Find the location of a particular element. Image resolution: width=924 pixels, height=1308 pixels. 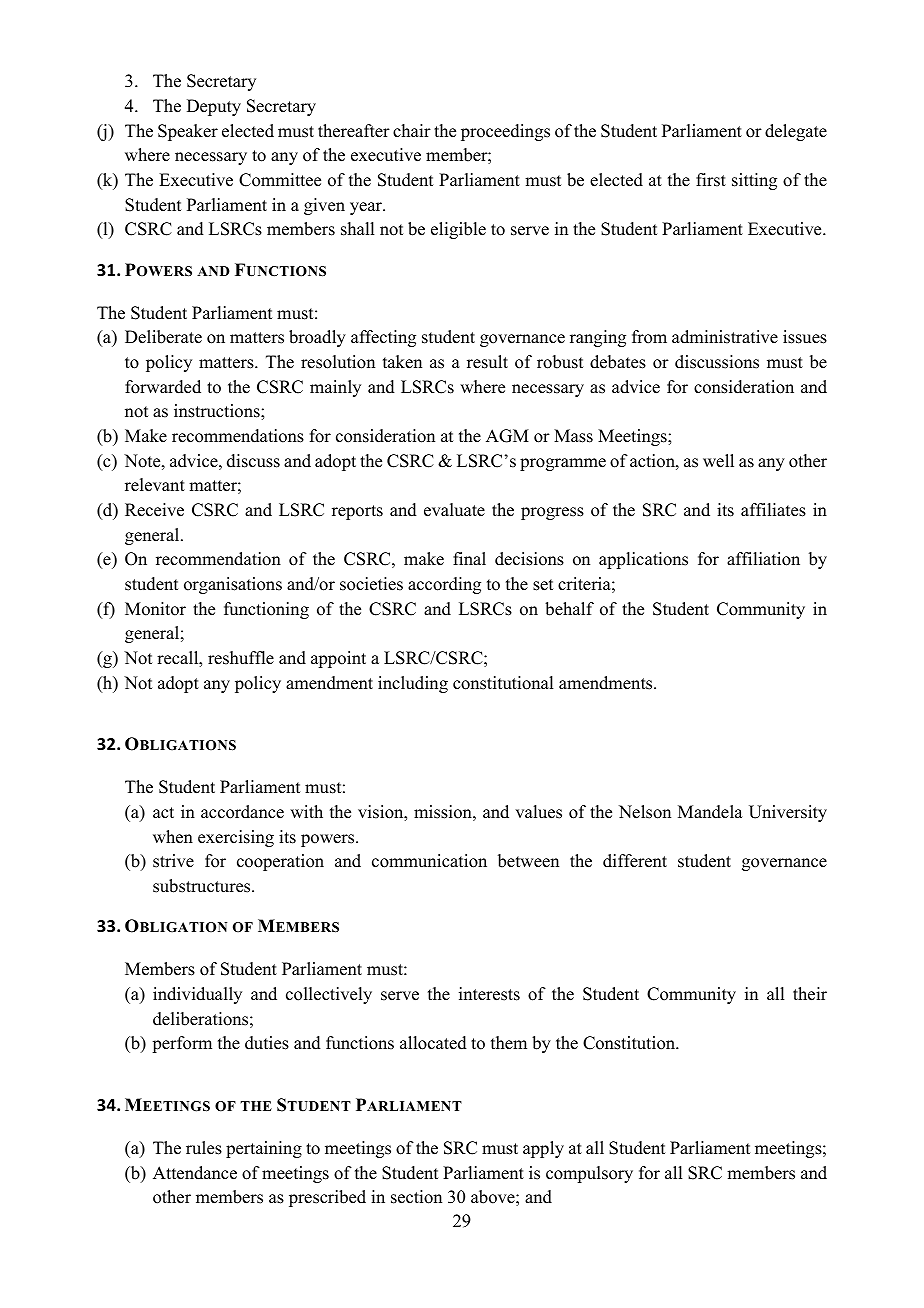

result is located at coordinates (487, 362).
